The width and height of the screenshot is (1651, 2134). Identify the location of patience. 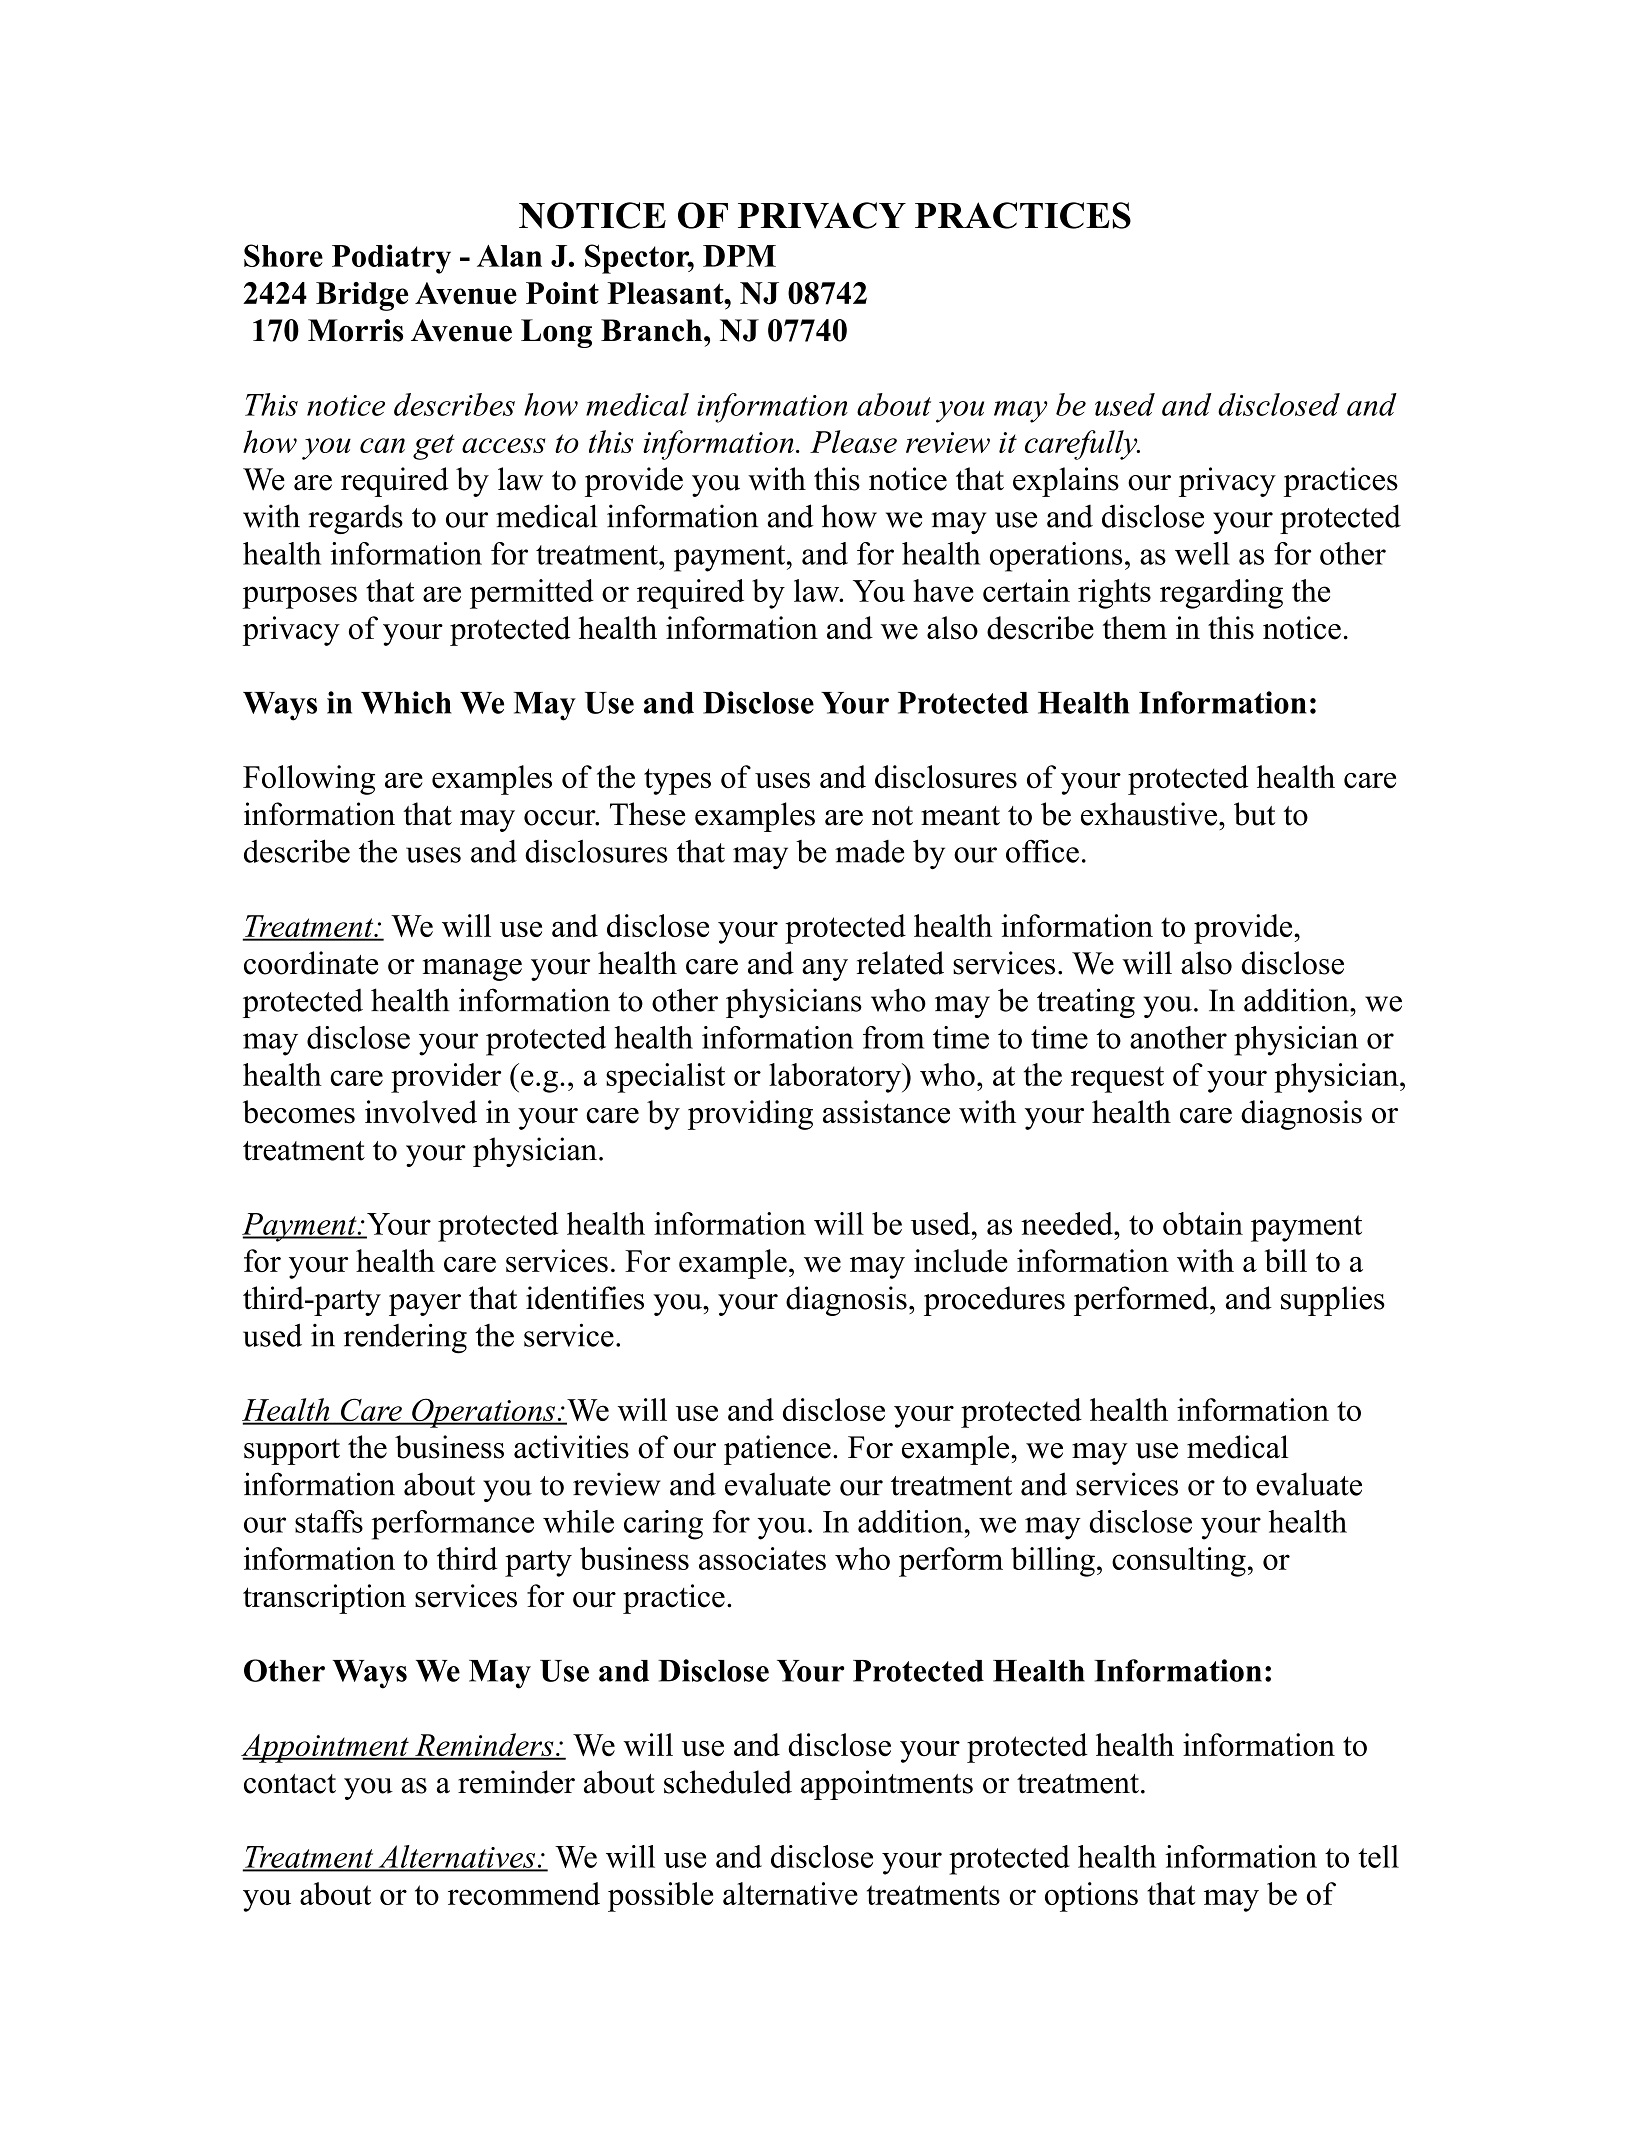
(777, 1450).
